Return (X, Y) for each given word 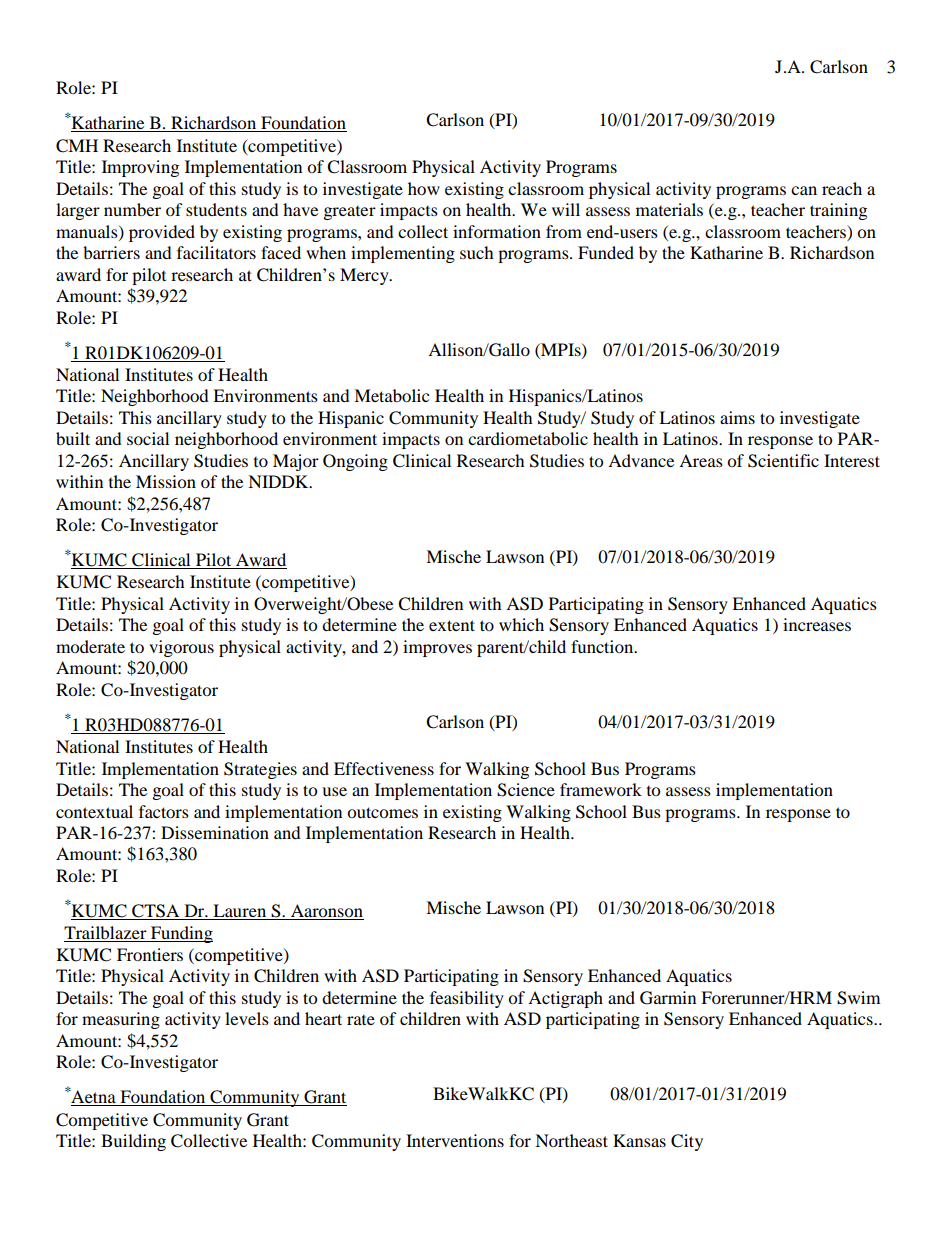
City (687, 1142)
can (804, 190)
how (424, 188)
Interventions (455, 1140)
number (132, 209)
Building (133, 1142)
